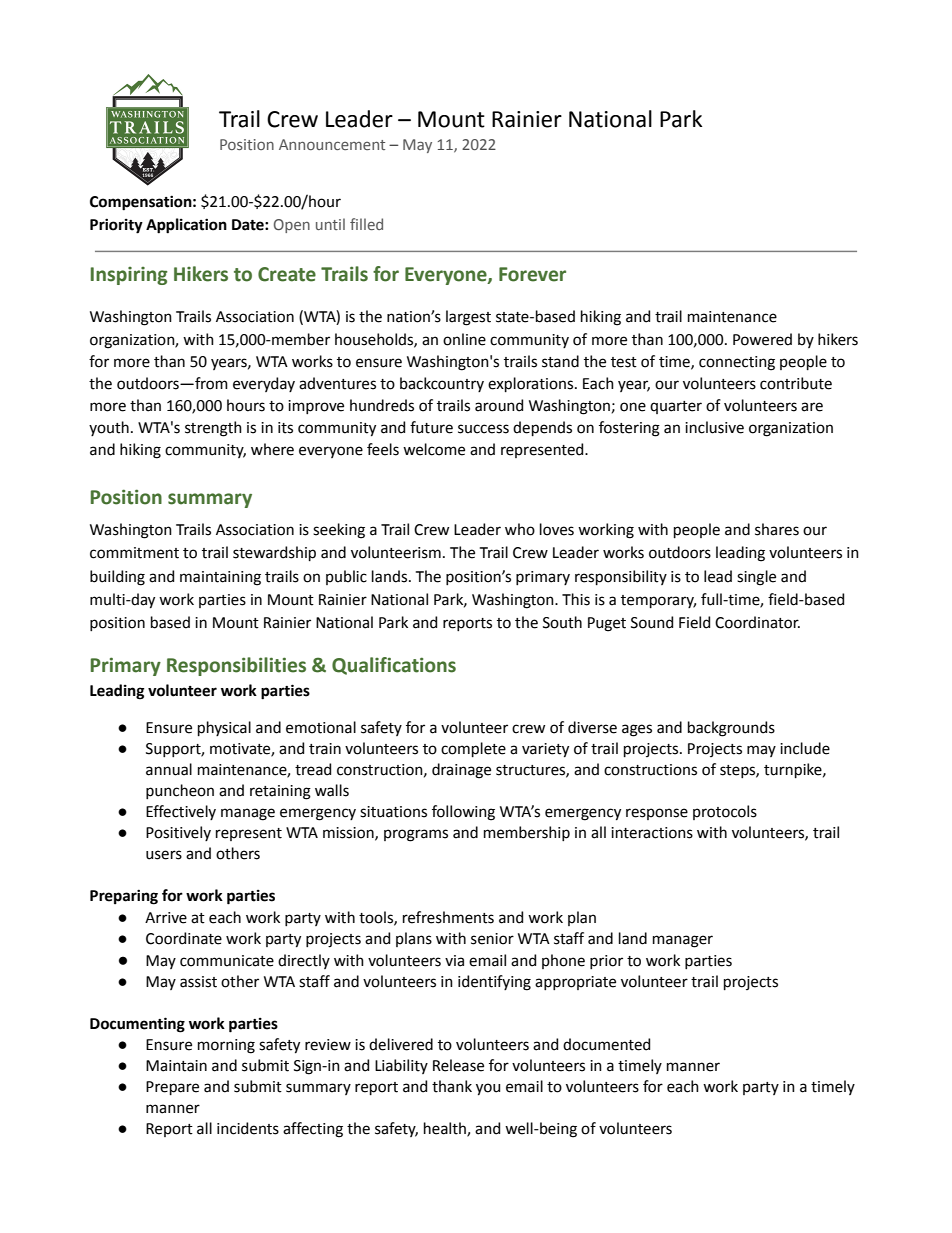 This page has height=1233, width=952. Describe the element at coordinates (725, 812) in the page. I see `protocols` at that location.
